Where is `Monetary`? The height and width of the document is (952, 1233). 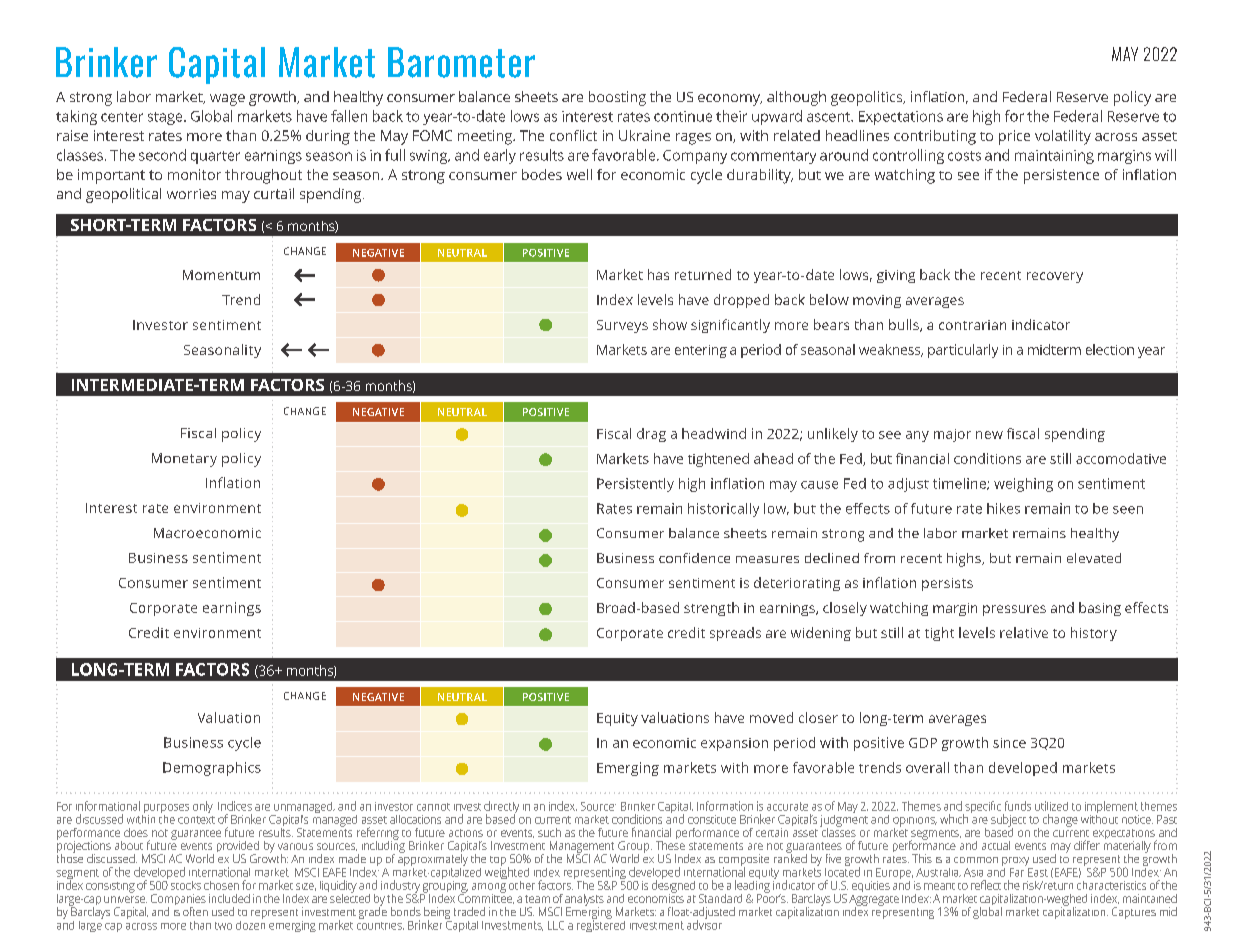
Monetary is located at coordinates (184, 460).
